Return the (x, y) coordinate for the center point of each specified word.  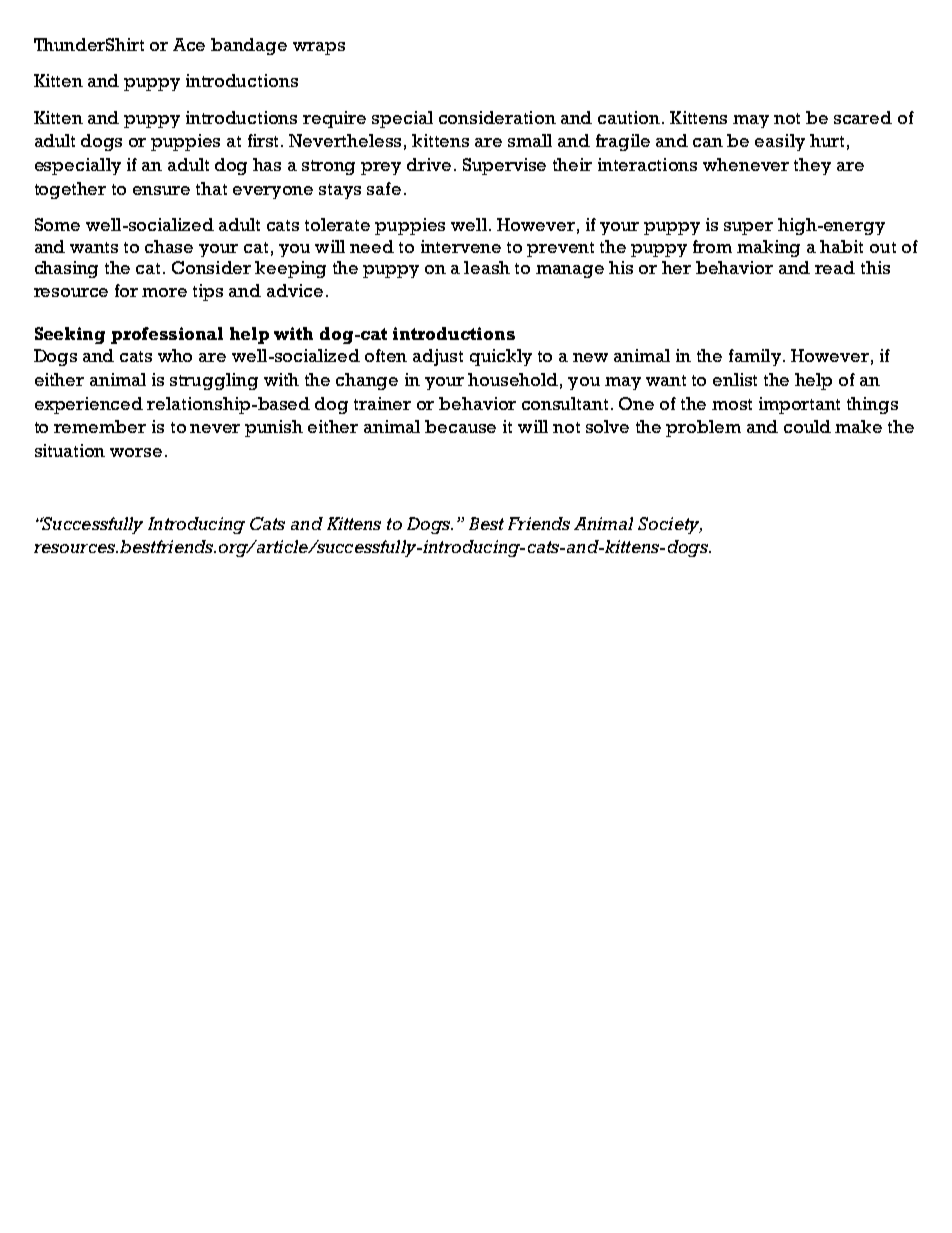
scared (863, 117)
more (164, 292)
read (835, 267)
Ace (189, 44)
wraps (319, 48)
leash (487, 267)
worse (136, 452)
